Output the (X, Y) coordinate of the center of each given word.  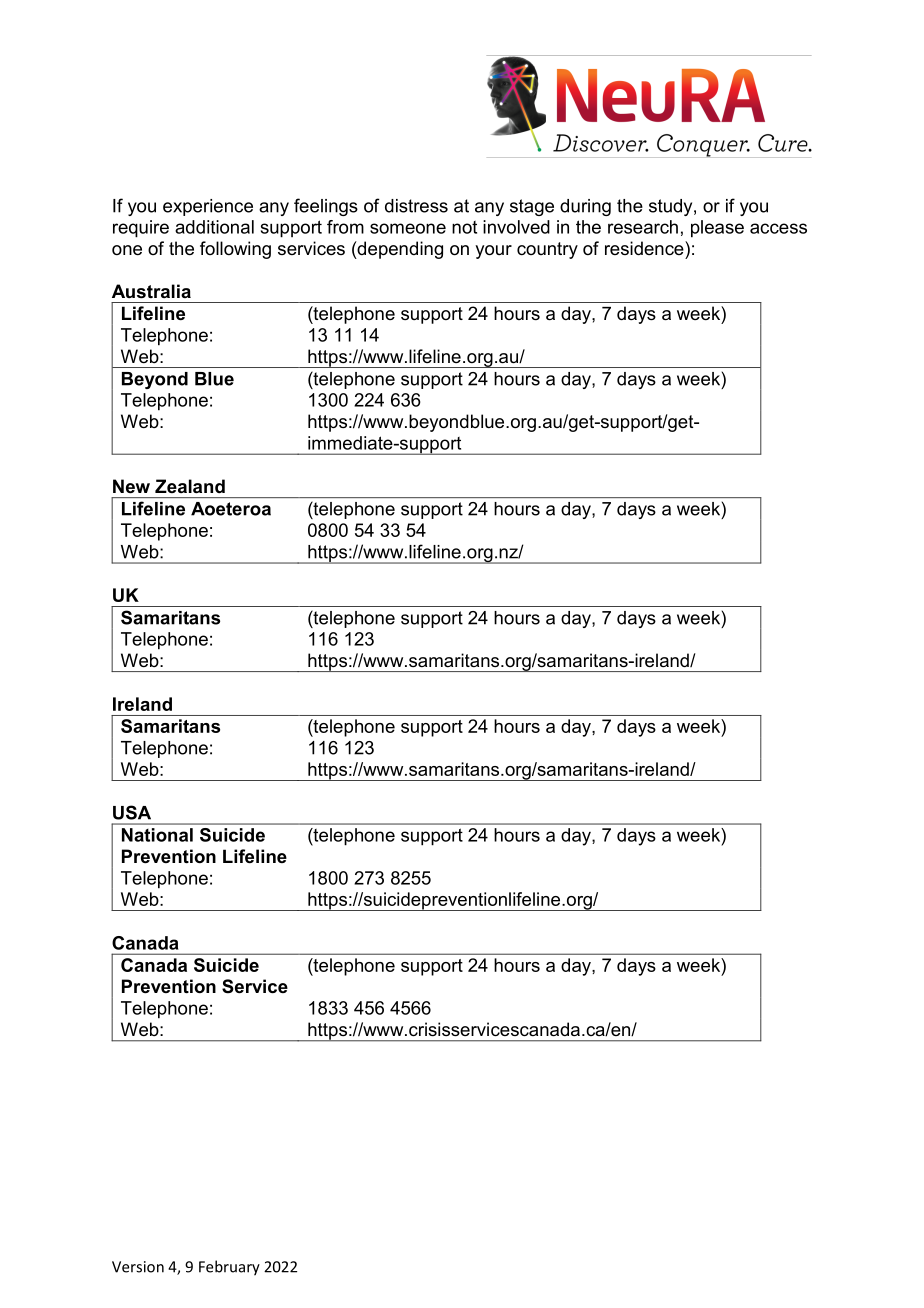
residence (645, 248)
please (717, 229)
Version (138, 1267)
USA (132, 812)
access (778, 228)
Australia (151, 291)
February (229, 1268)
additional (214, 227)
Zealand (190, 486)
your (493, 252)
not (464, 227)
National (157, 835)
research (643, 227)
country (547, 250)
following (235, 250)
